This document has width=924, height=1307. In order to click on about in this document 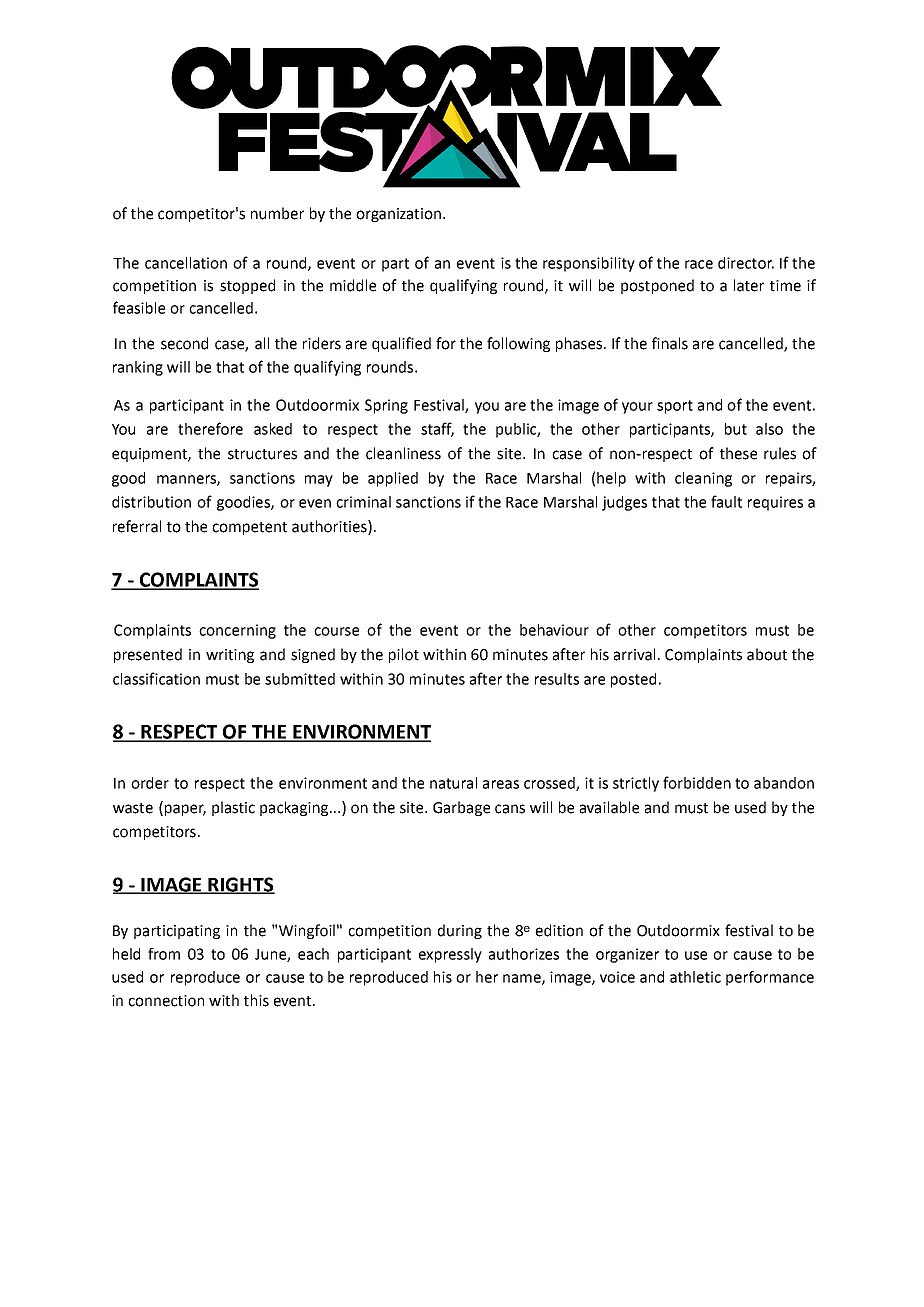, I will do `click(767, 654)`.
